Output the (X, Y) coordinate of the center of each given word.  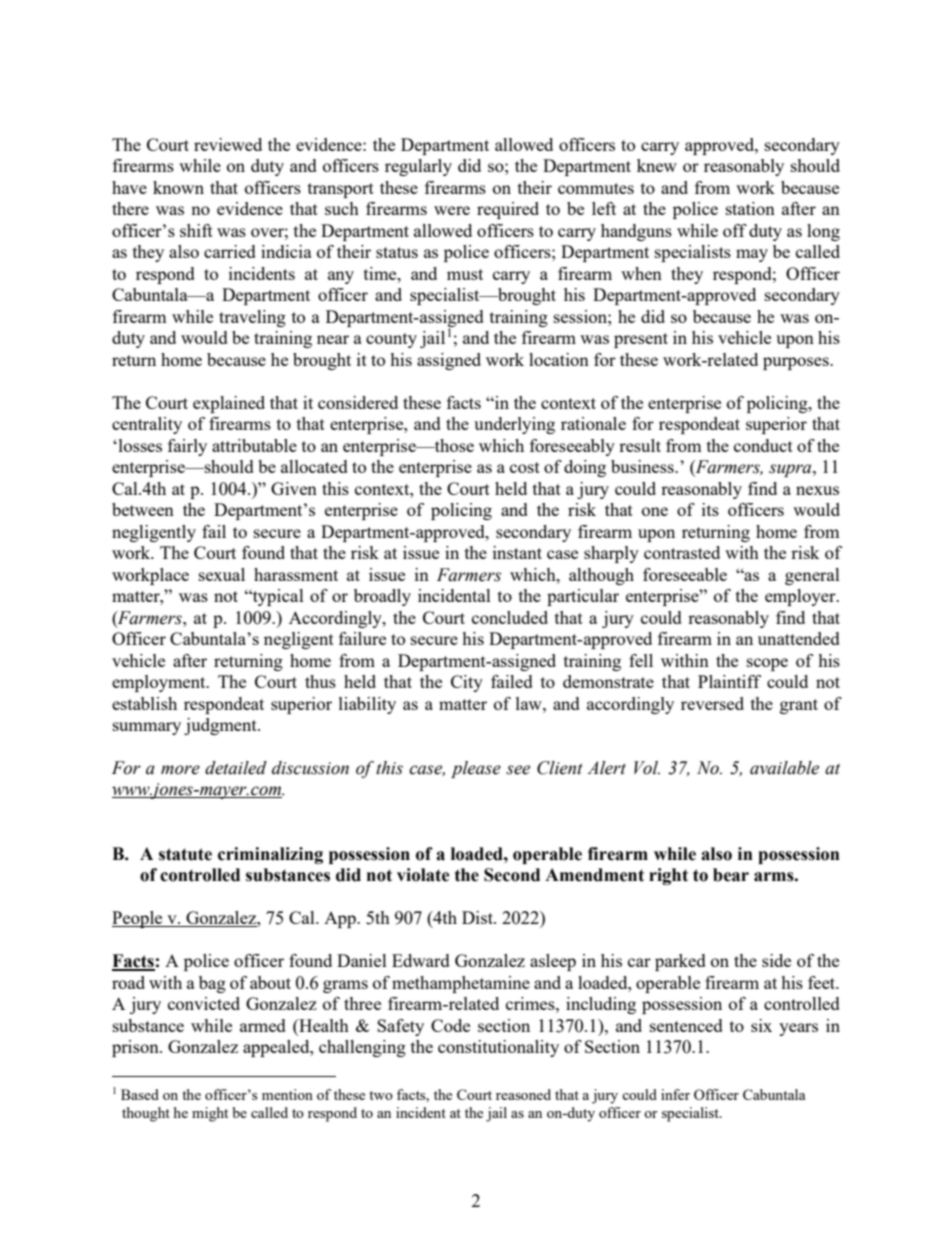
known (178, 187)
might (210, 1114)
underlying (514, 425)
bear (731, 875)
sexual (222, 574)
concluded (510, 617)
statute (185, 854)
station (750, 208)
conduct (763, 445)
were (452, 210)
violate (423, 875)
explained (229, 404)
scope (767, 664)
